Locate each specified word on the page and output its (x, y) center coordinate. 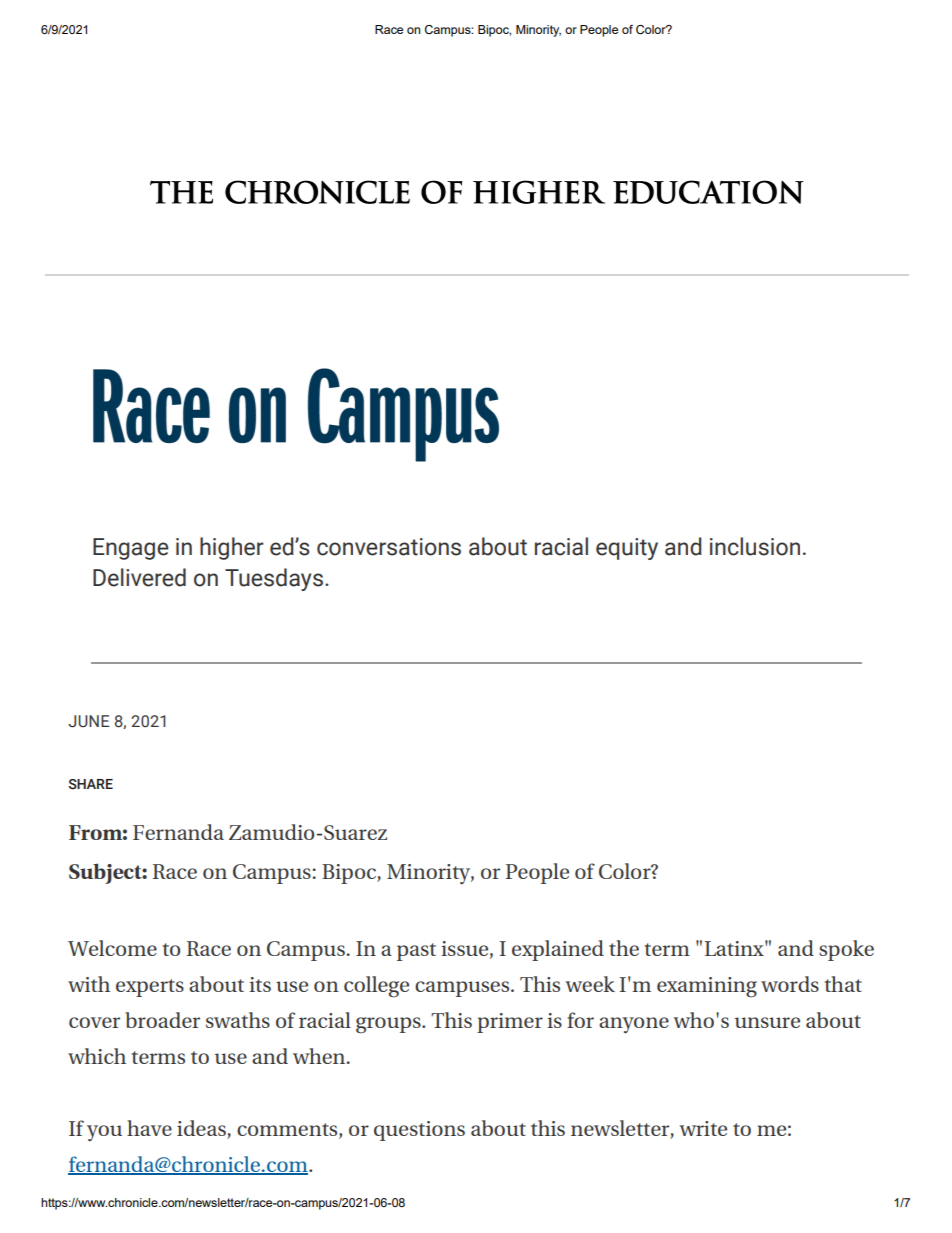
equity (627, 549)
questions (419, 1131)
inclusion (755, 546)
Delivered (139, 577)
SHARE (91, 784)
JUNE (88, 721)
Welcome (112, 948)
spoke (846, 950)
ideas (201, 1128)
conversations (389, 547)
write (703, 1128)
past (416, 952)
